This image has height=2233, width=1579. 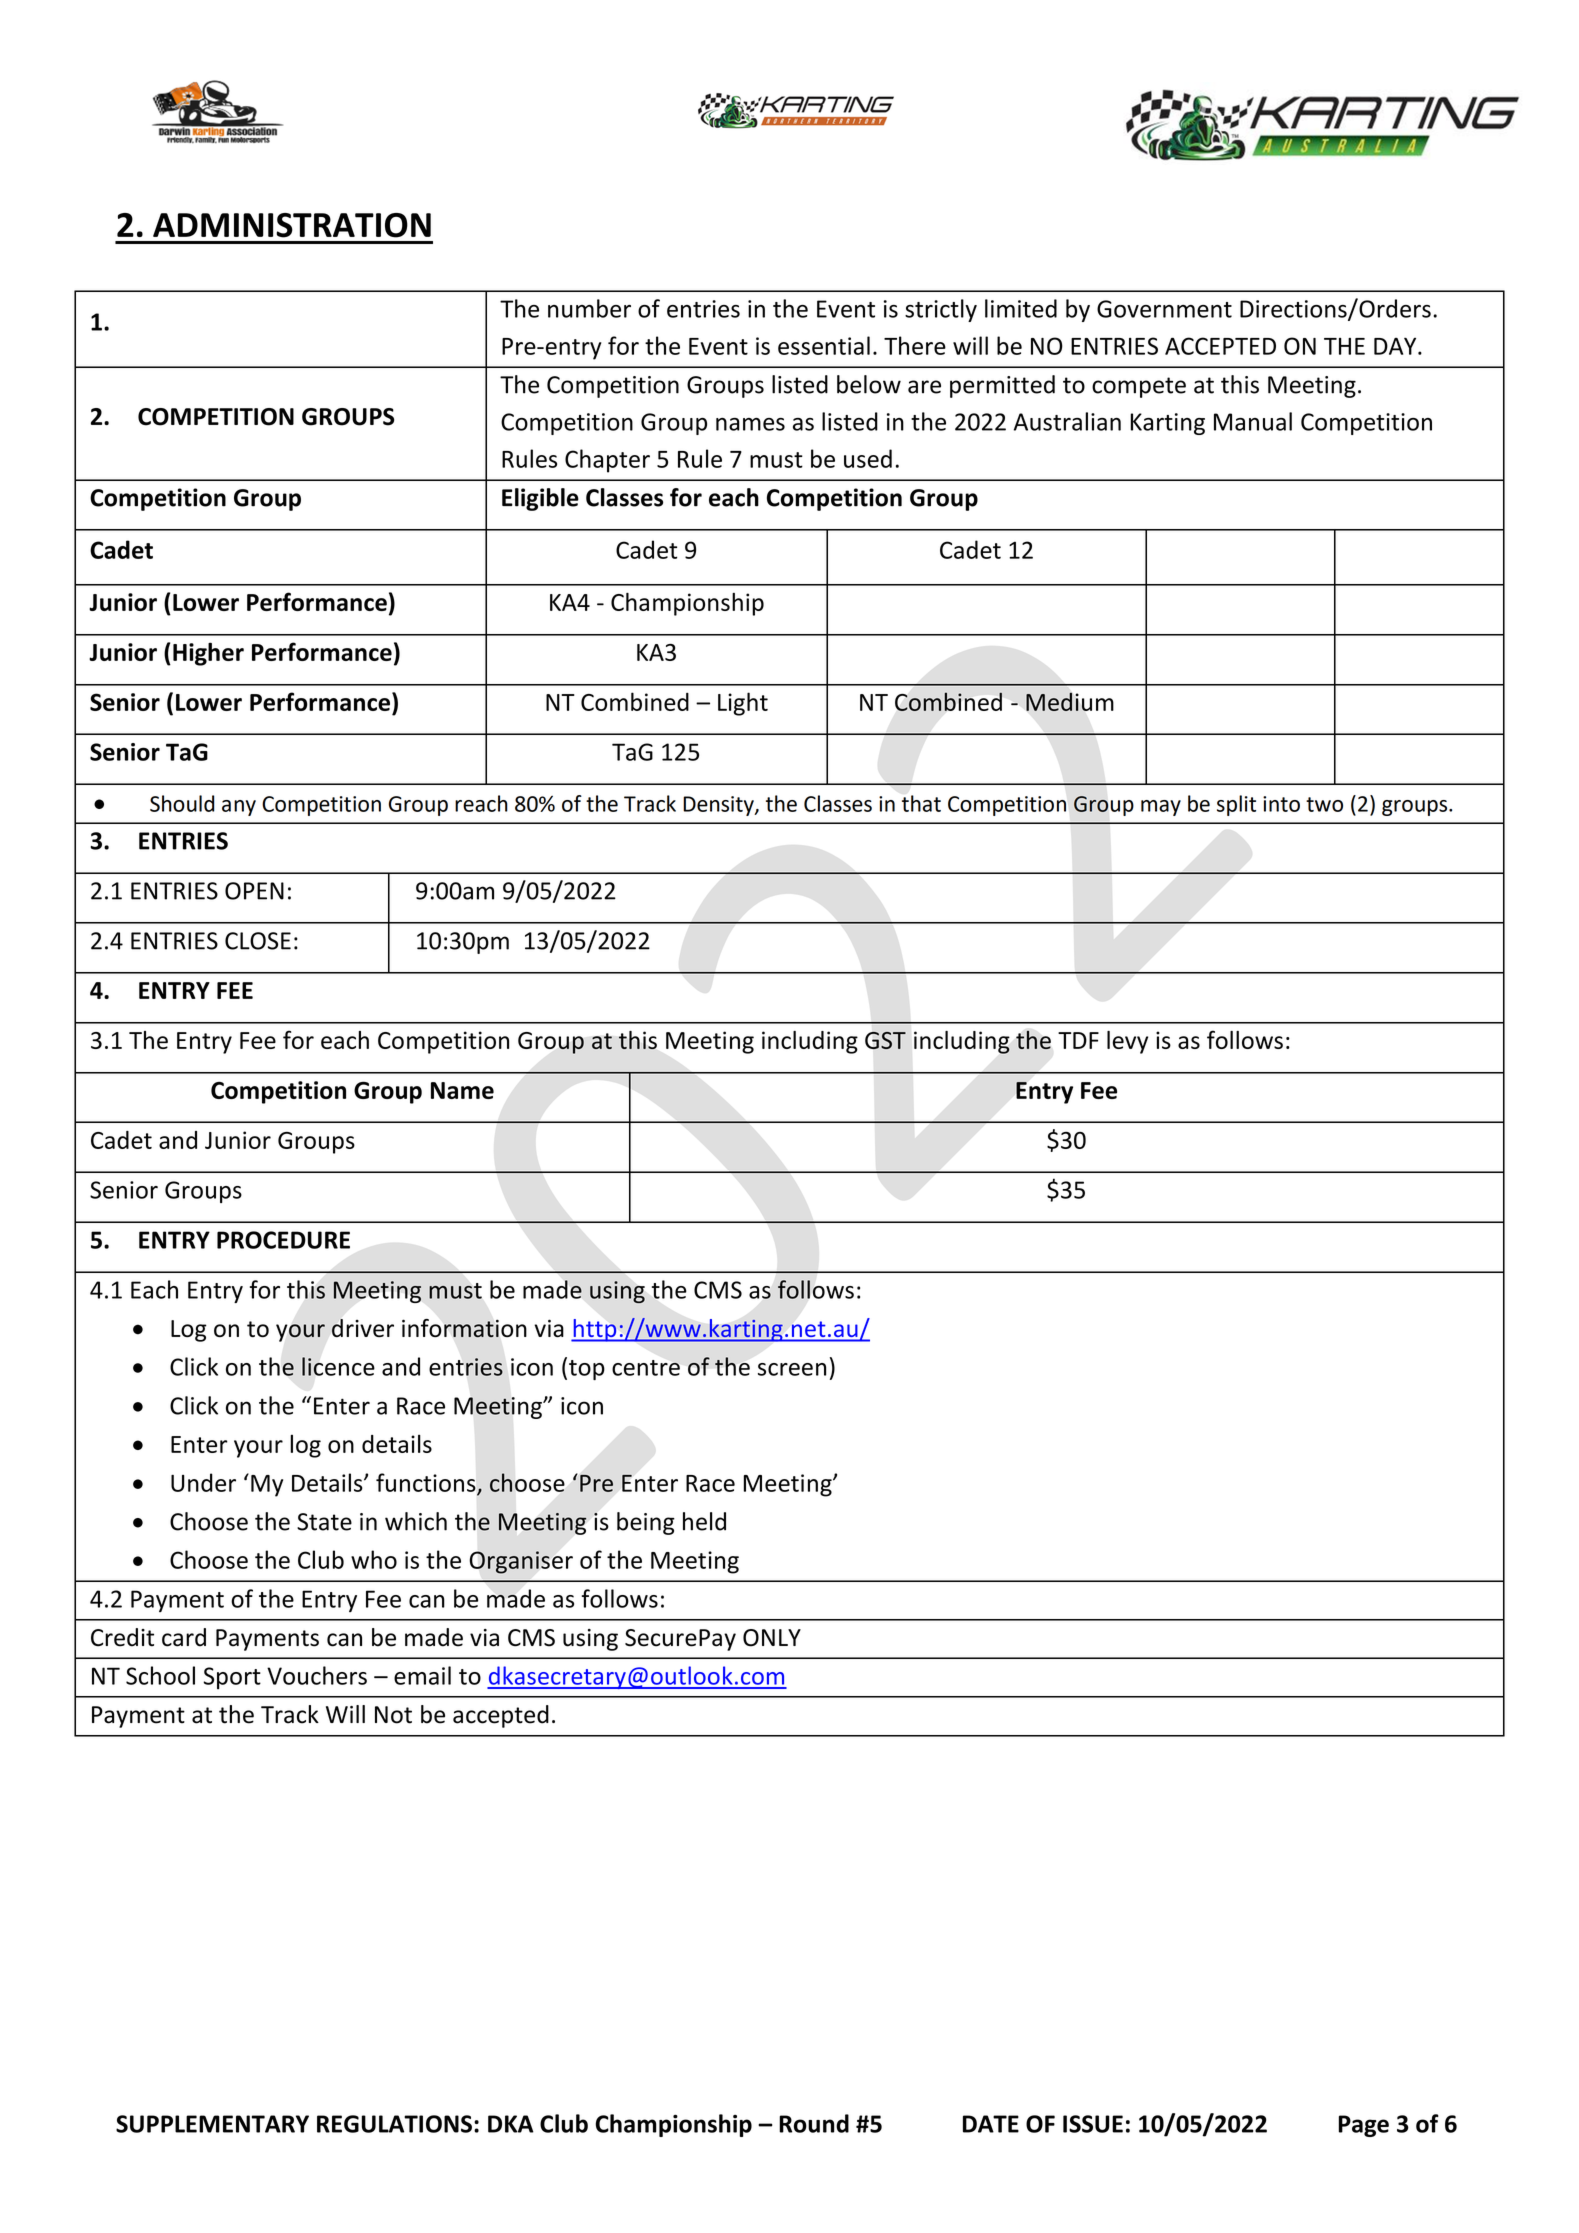 I want to click on ADMINISTRATION, so click(x=292, y=225).
